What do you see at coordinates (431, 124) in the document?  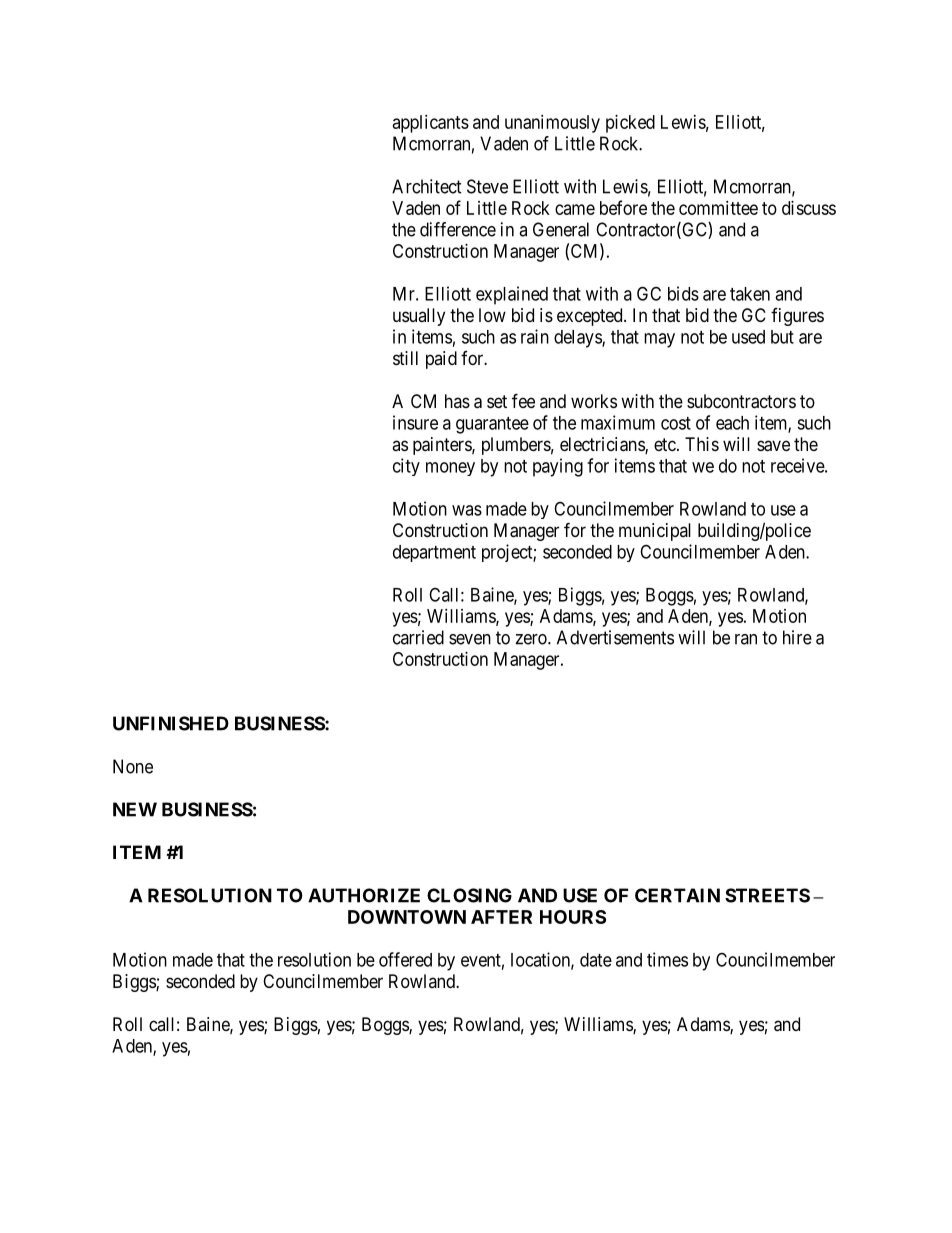 I see `applicants` at bounding box center [431, 124].
